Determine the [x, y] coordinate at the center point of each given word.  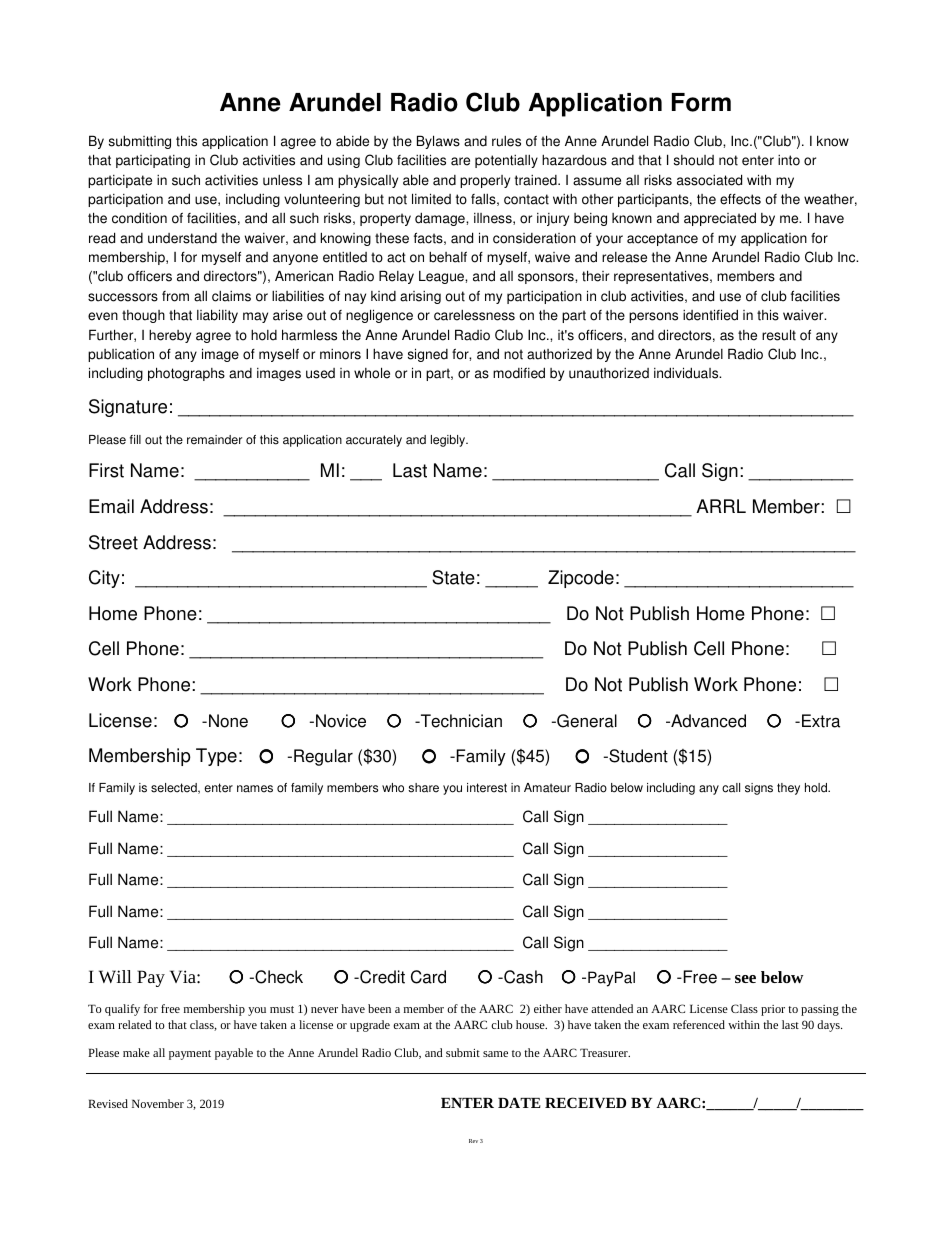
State [453, 577]
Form [701, 102]
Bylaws [438, 142]
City [104, 579]
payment [190, 1055]
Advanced [707, 721]
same [495, 1054]
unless [282, 180]
